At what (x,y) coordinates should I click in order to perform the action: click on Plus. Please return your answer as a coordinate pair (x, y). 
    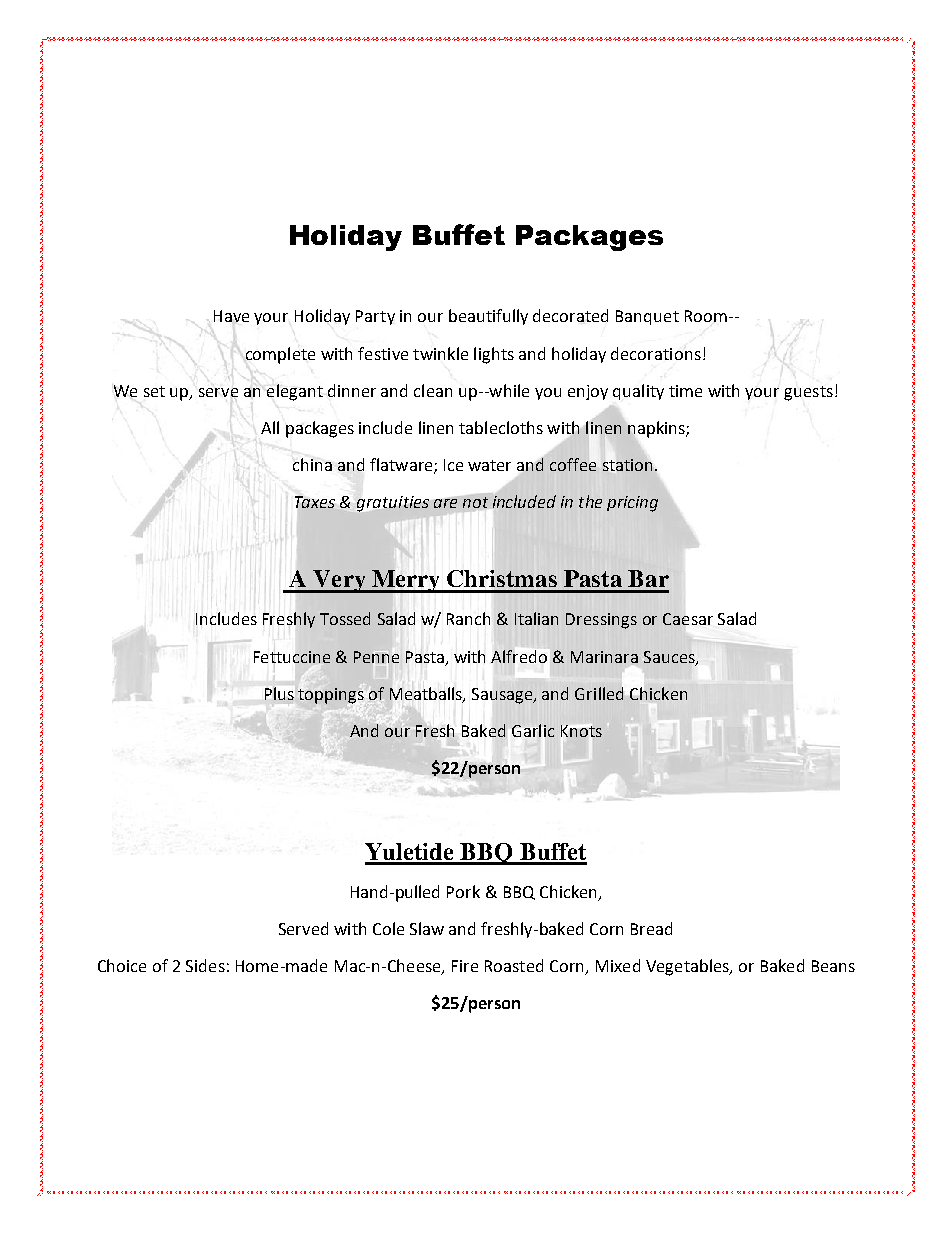
    Looking at the image, I should click on (279, 693).
